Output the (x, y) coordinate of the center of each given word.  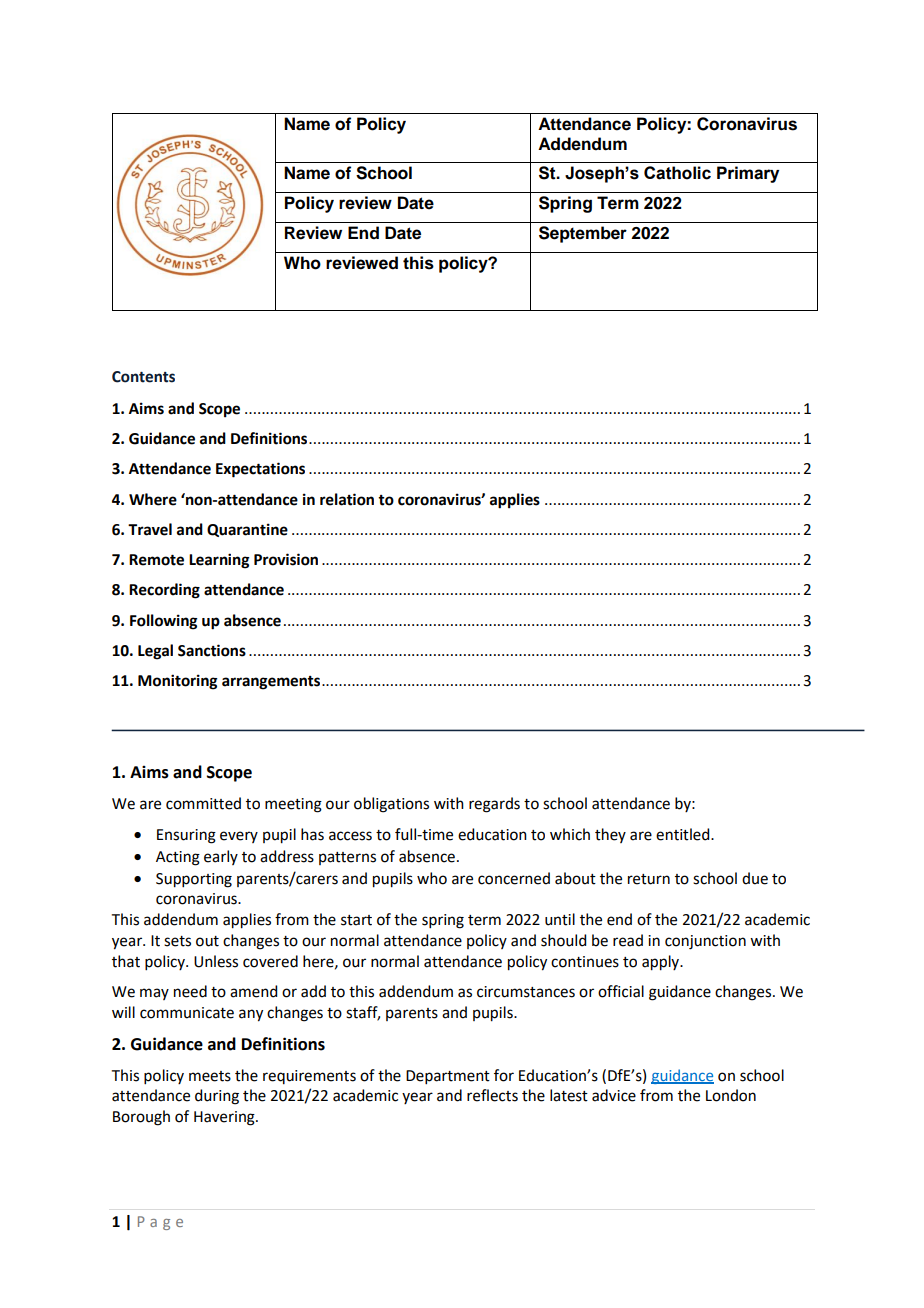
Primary (748, 174)
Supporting (194, 880)
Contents (143, 377)
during (217, 1097)
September (583, 234)
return (649, 879)
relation (347, 499)
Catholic (677, 173)
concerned (514, 878)
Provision (286, 559)
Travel (150, 529)
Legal (155, 652)
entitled (684, 834)
